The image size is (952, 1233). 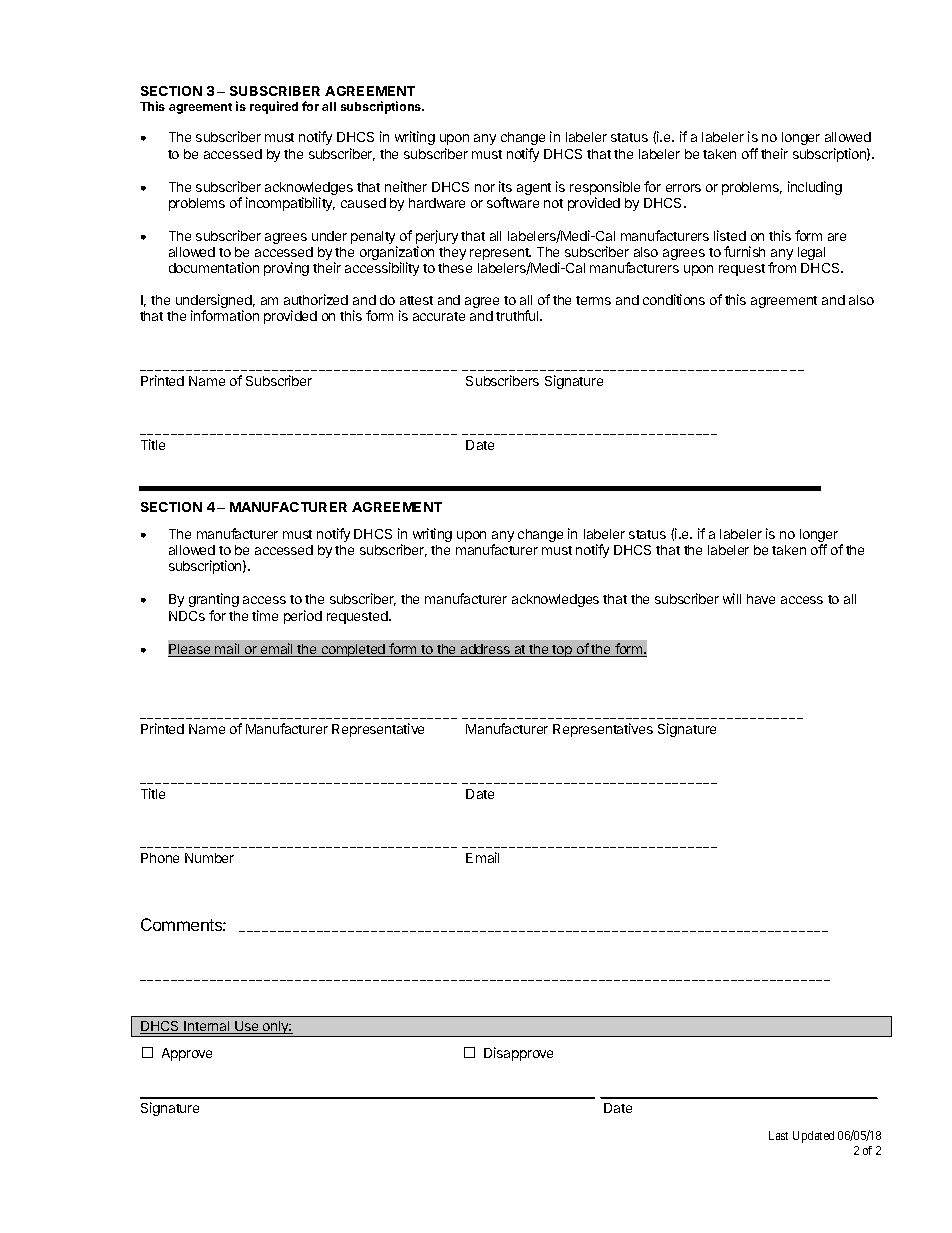 What do you see at coordinates (485, 188) in the document?
I see `nor` at bounding box center [485, 188].
